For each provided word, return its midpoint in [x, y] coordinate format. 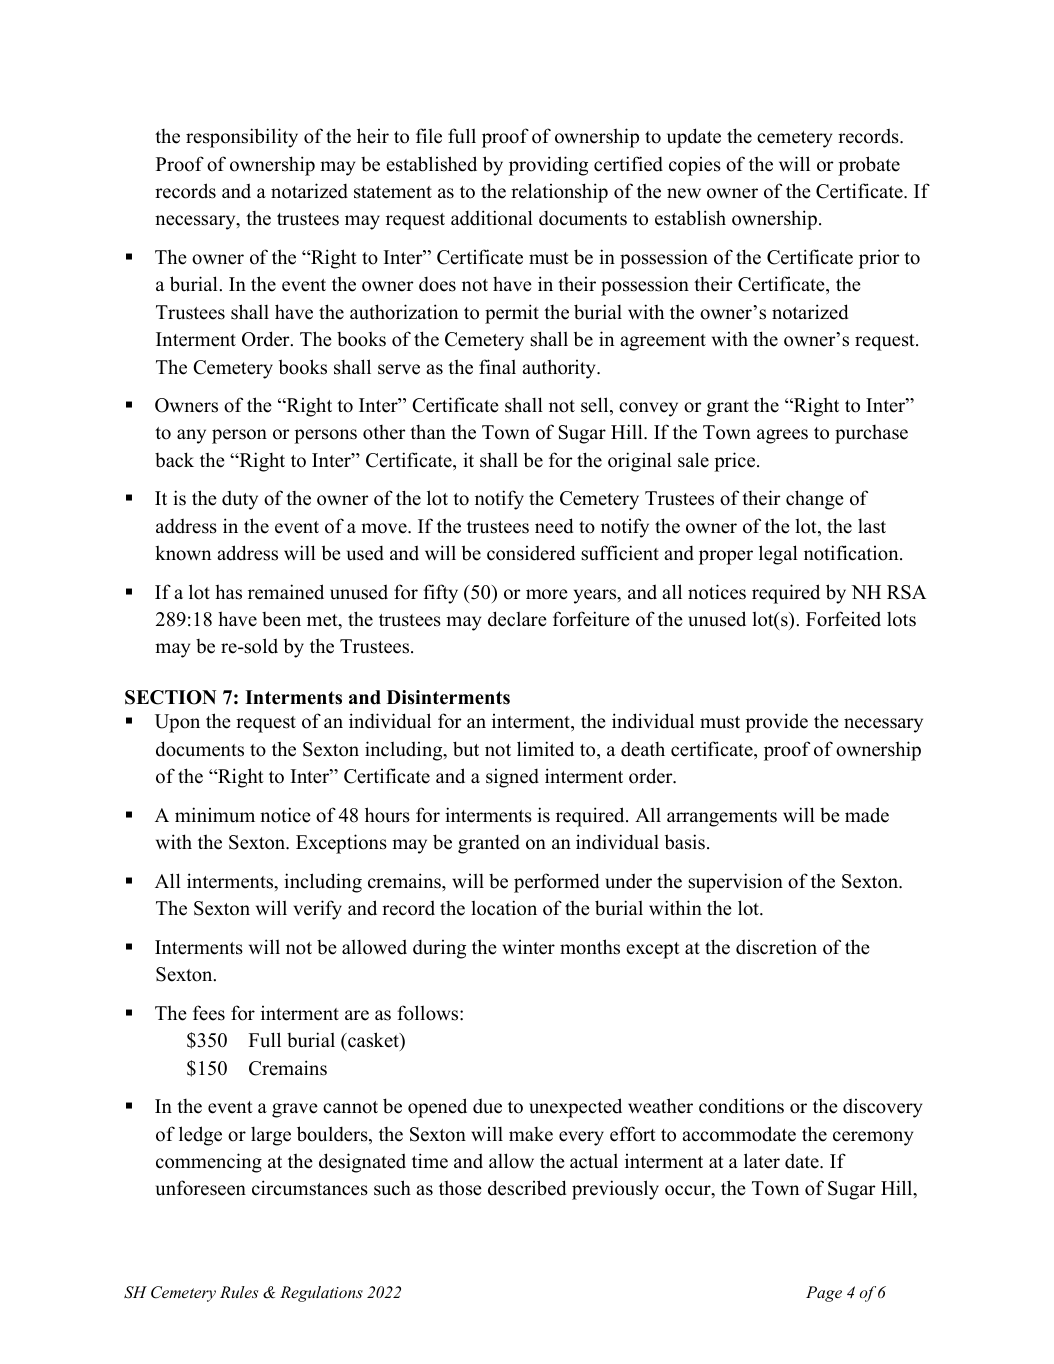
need [554, 526]
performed [556, 883]
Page [824, 1294]
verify [317, 910]
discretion [776, 947]
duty [240, 500]
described [527, 1188]
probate [869, 166]
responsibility [242, 138]
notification [852, 553]
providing [548, 166]
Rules [239, 1292]
